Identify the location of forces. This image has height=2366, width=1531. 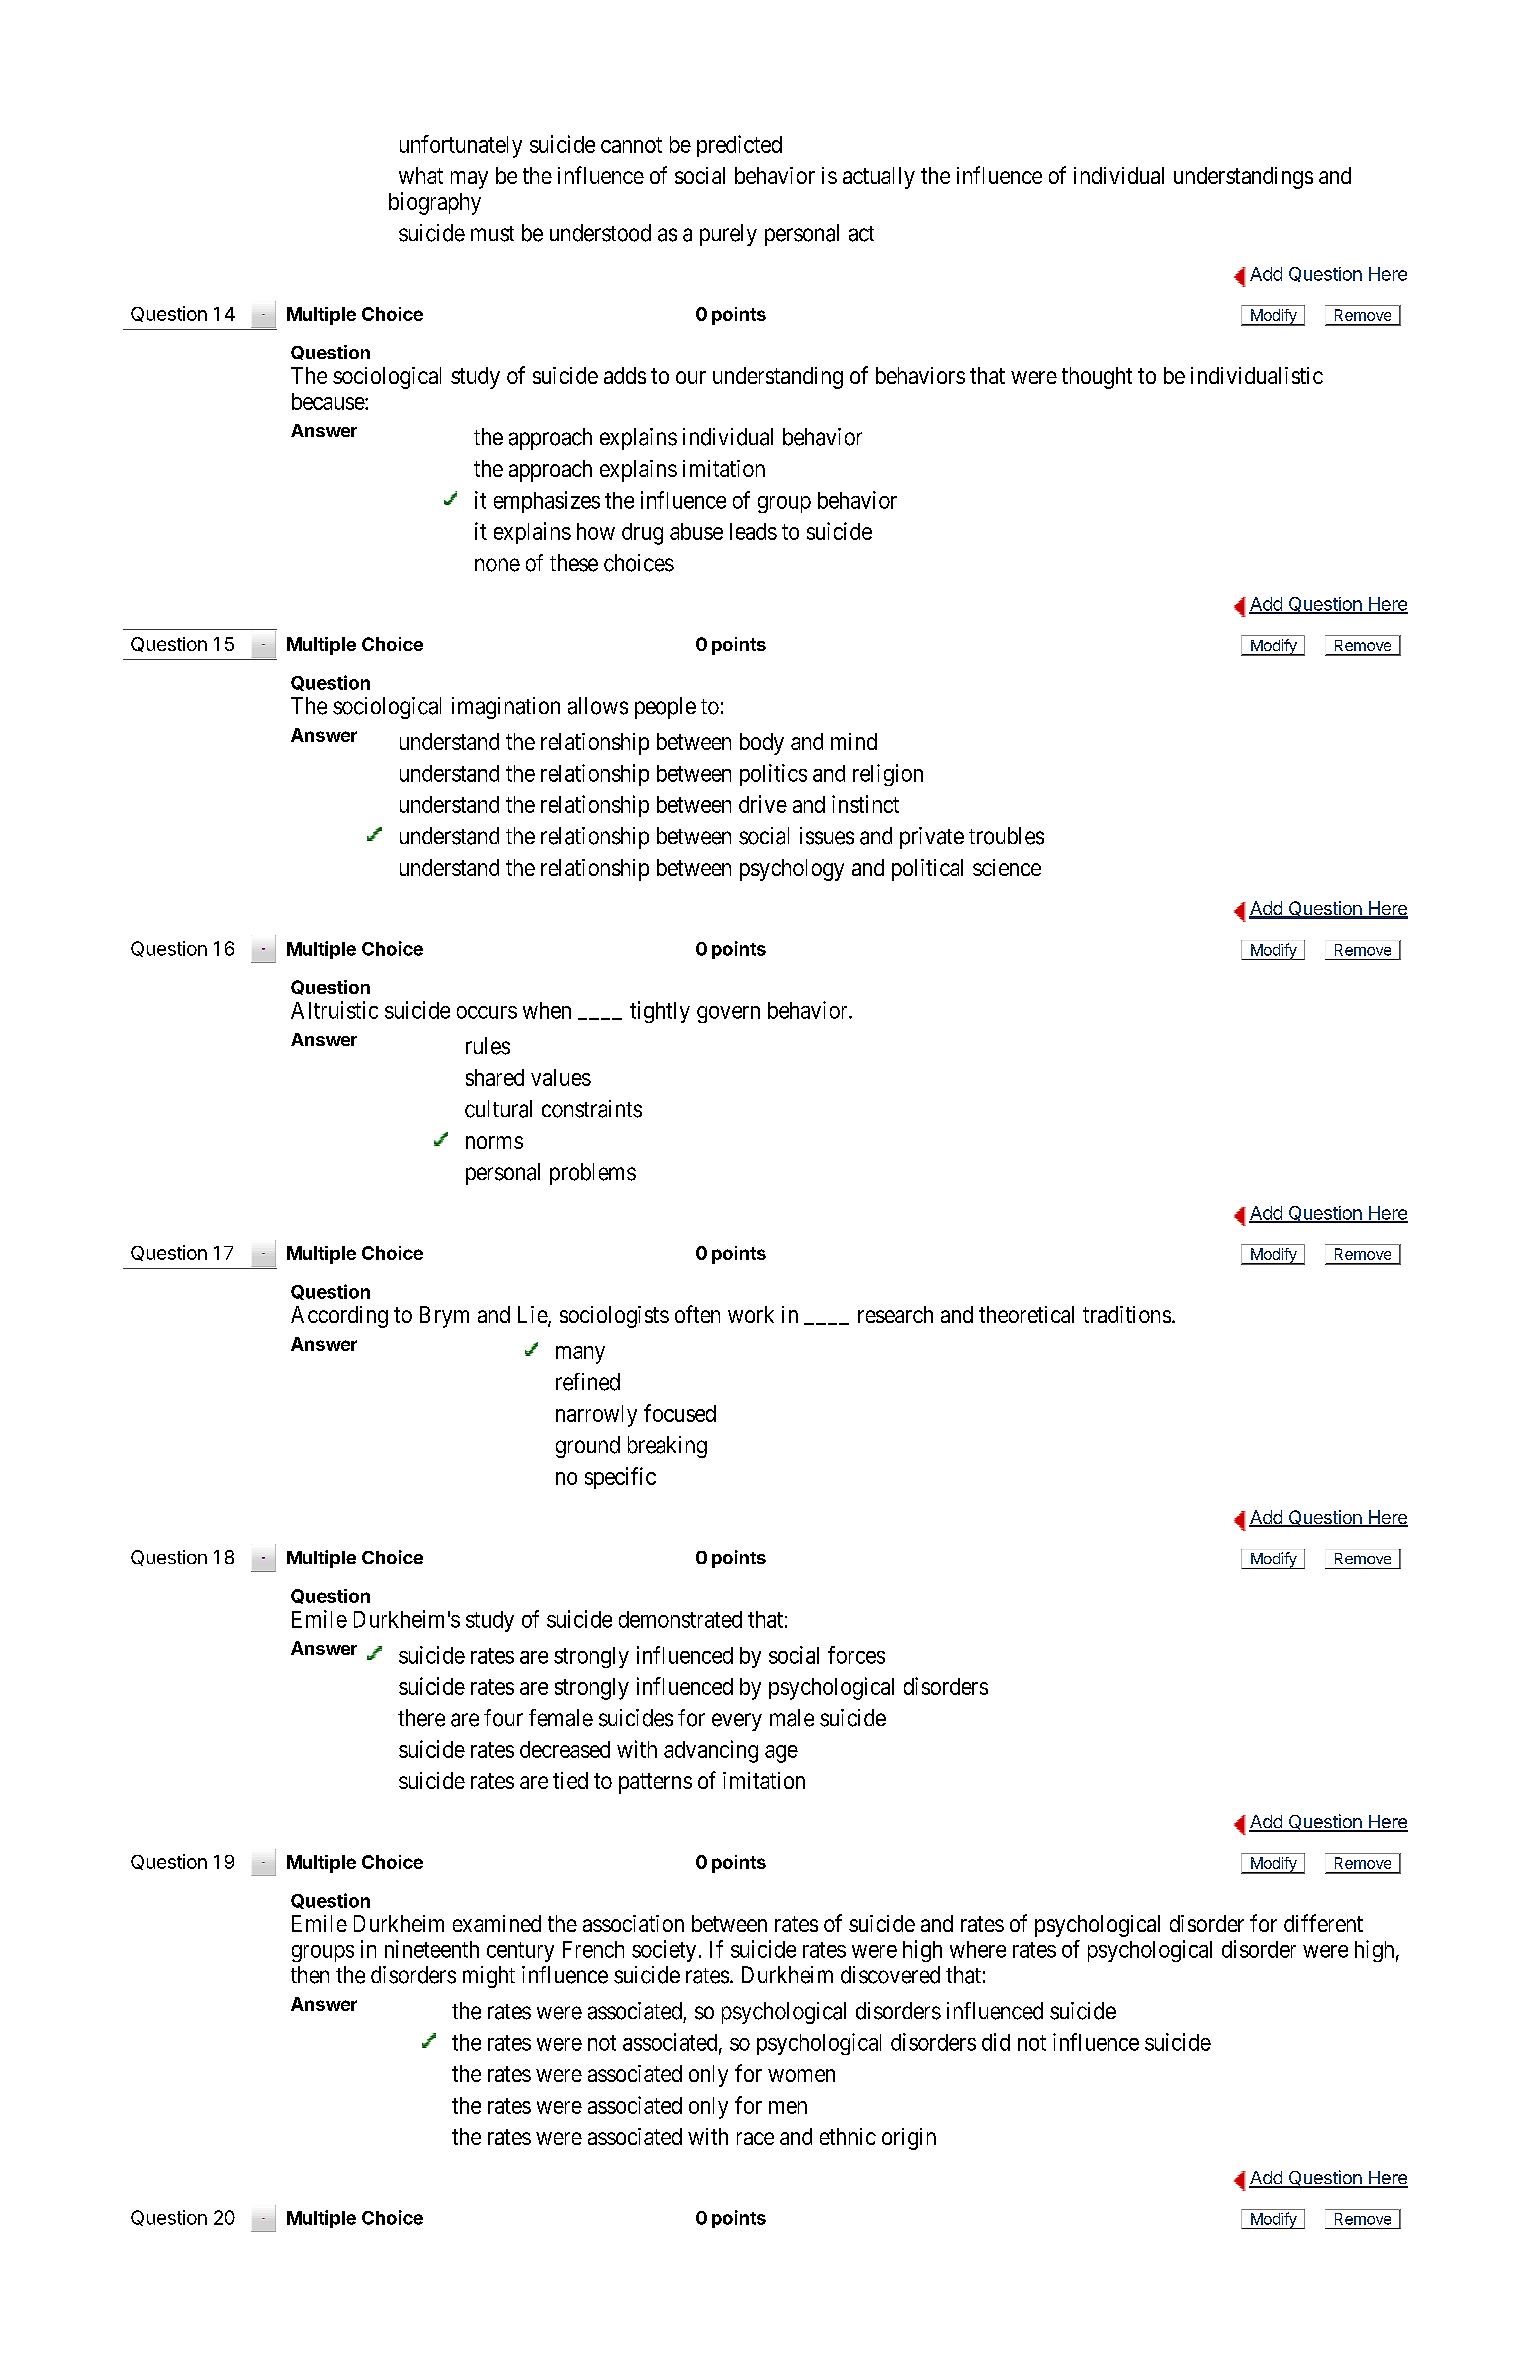
(856, 1655).
